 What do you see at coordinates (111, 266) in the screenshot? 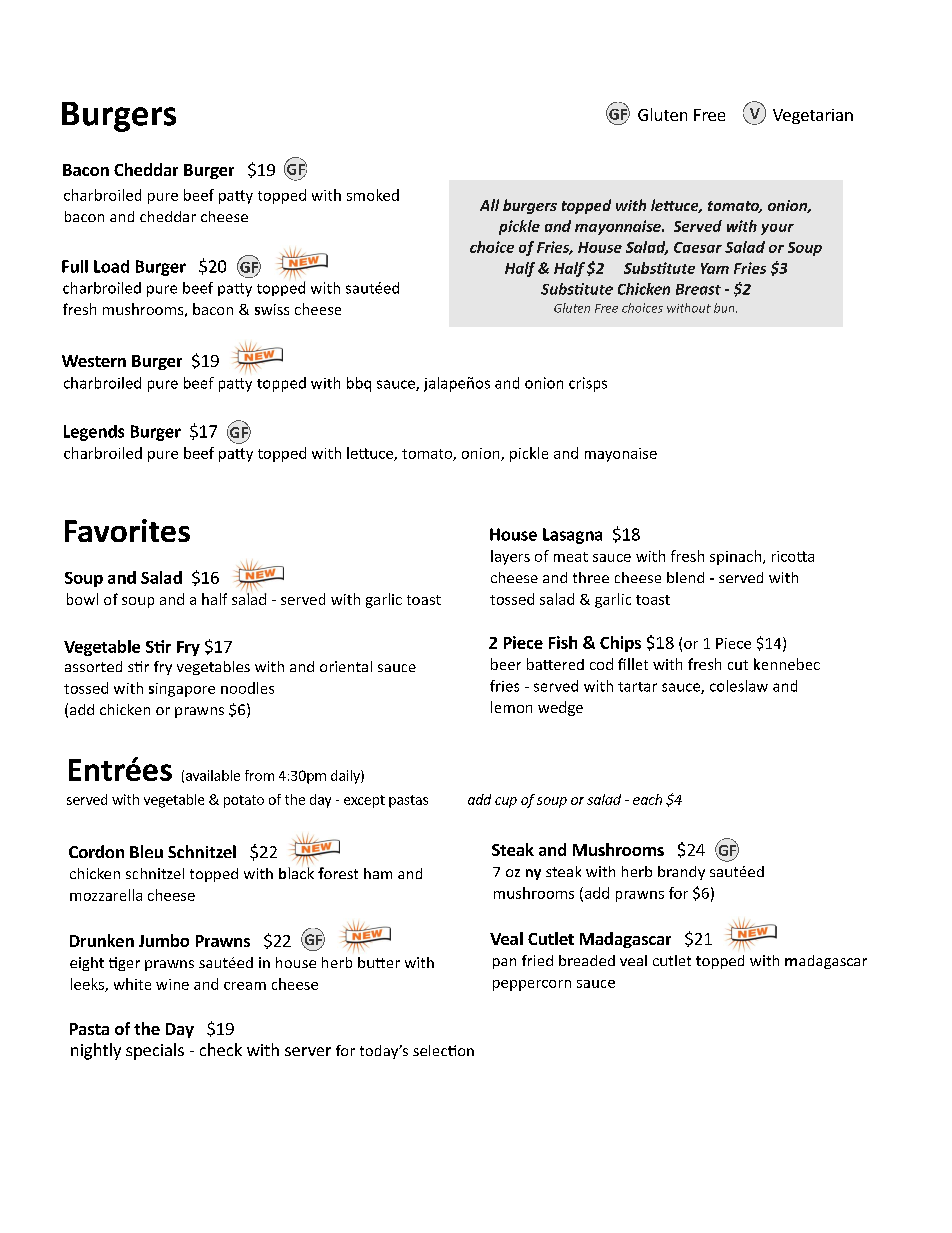
I see `Load` at bounding box center [111, 266].
